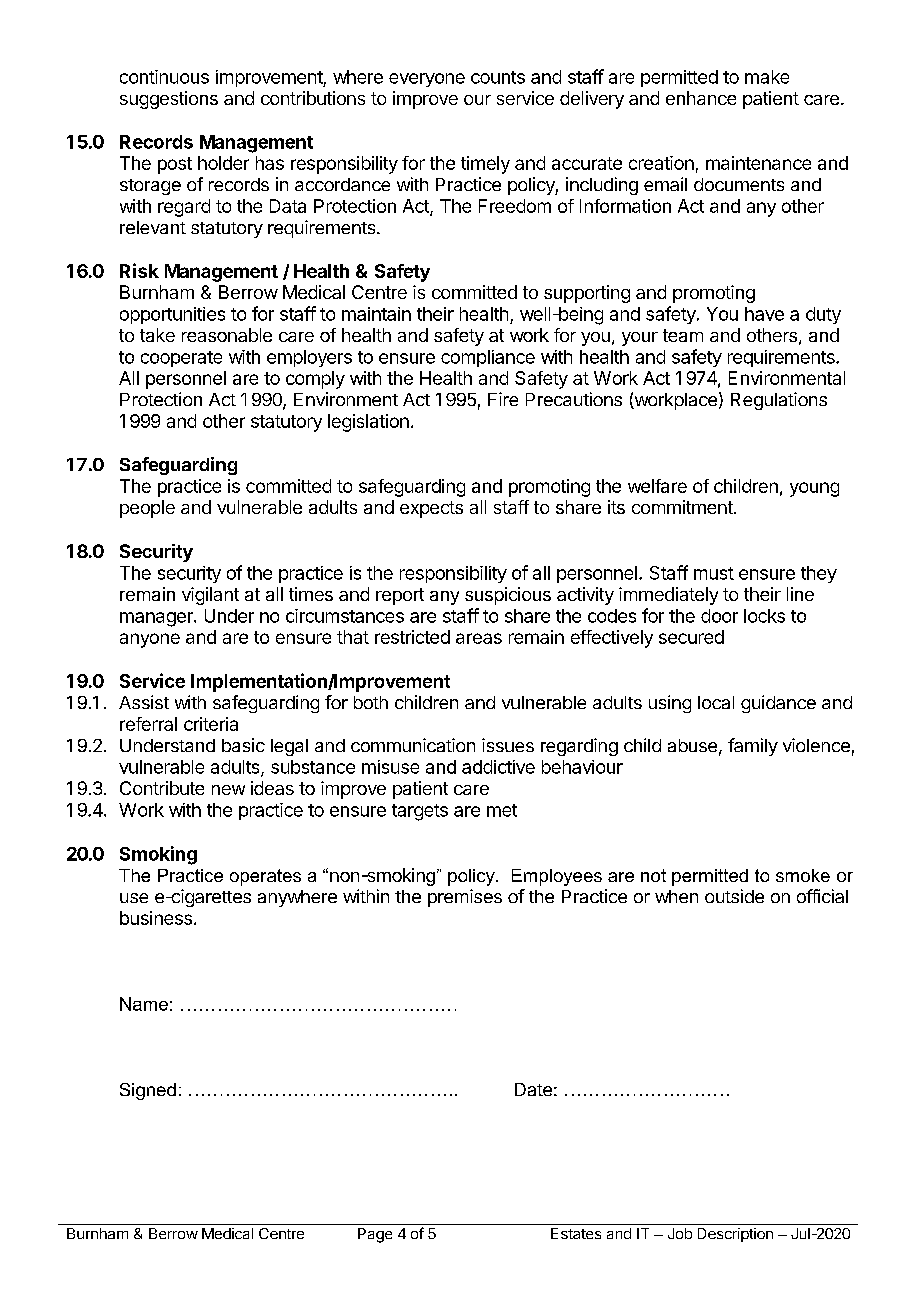 The image size is (924, 1308). I want to click on enhance, so click(701, 98).
